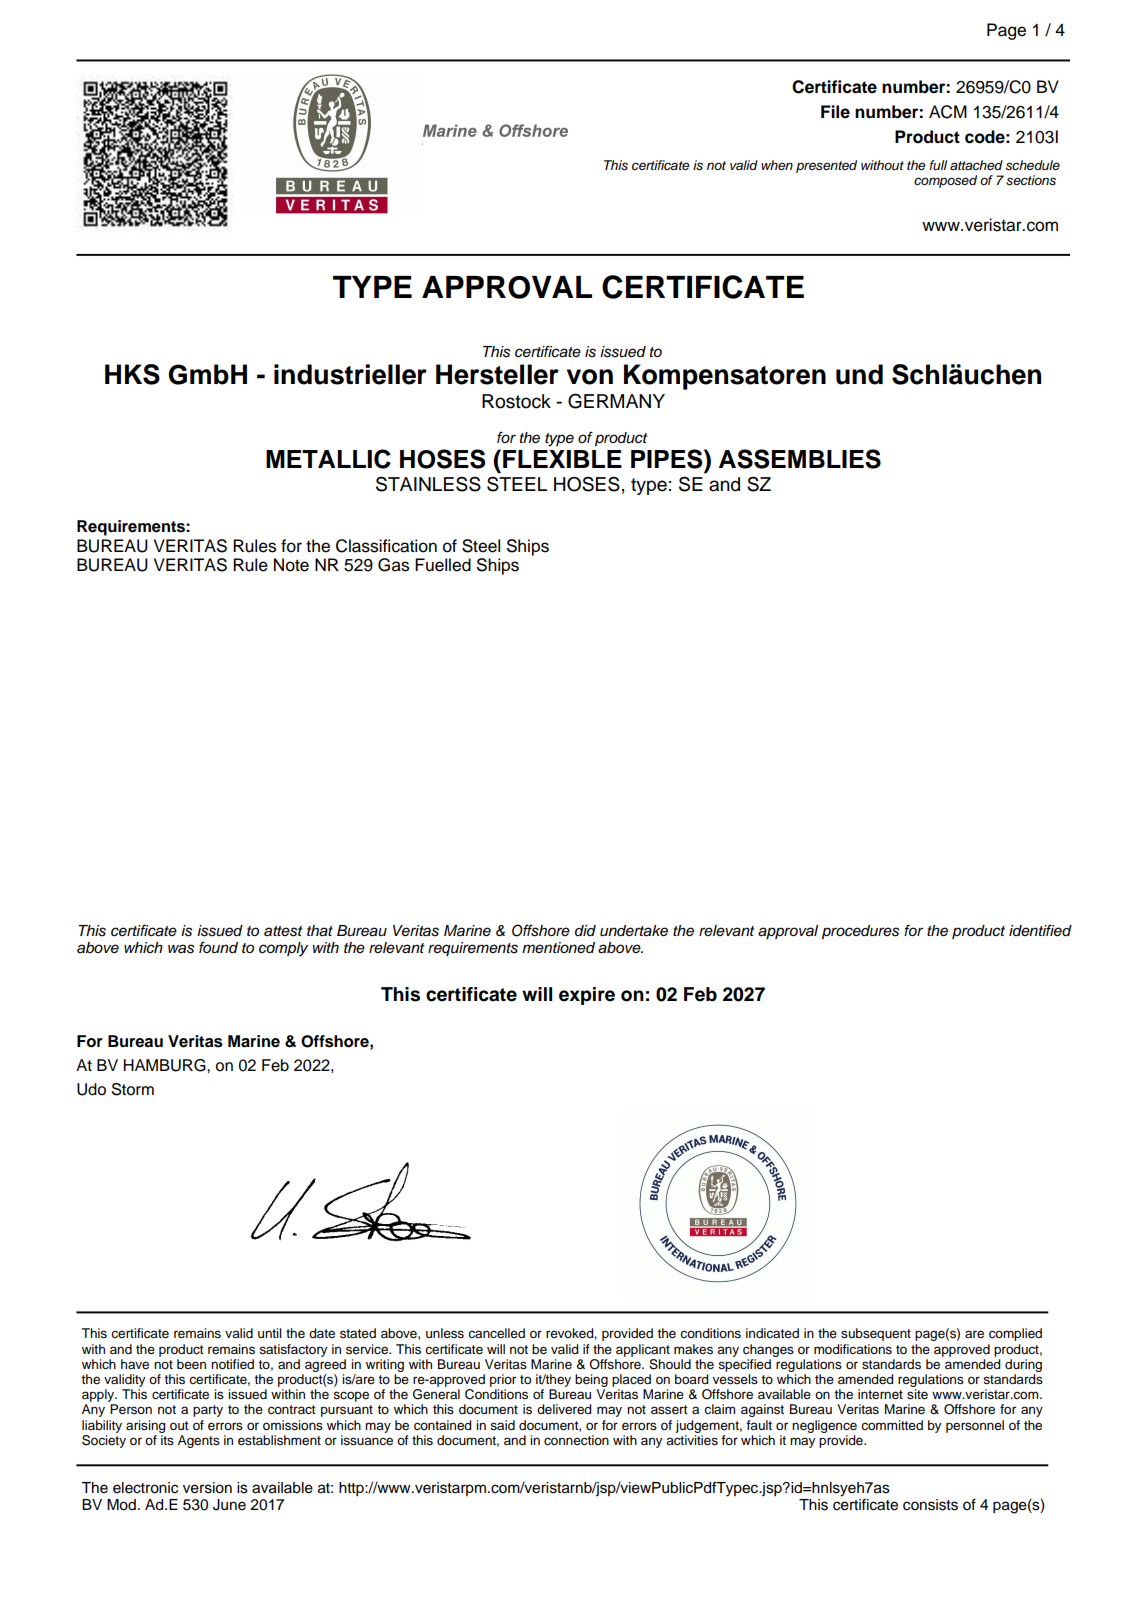 The image size is (1146, 1622). I want to click on full, so click(938, 165).
